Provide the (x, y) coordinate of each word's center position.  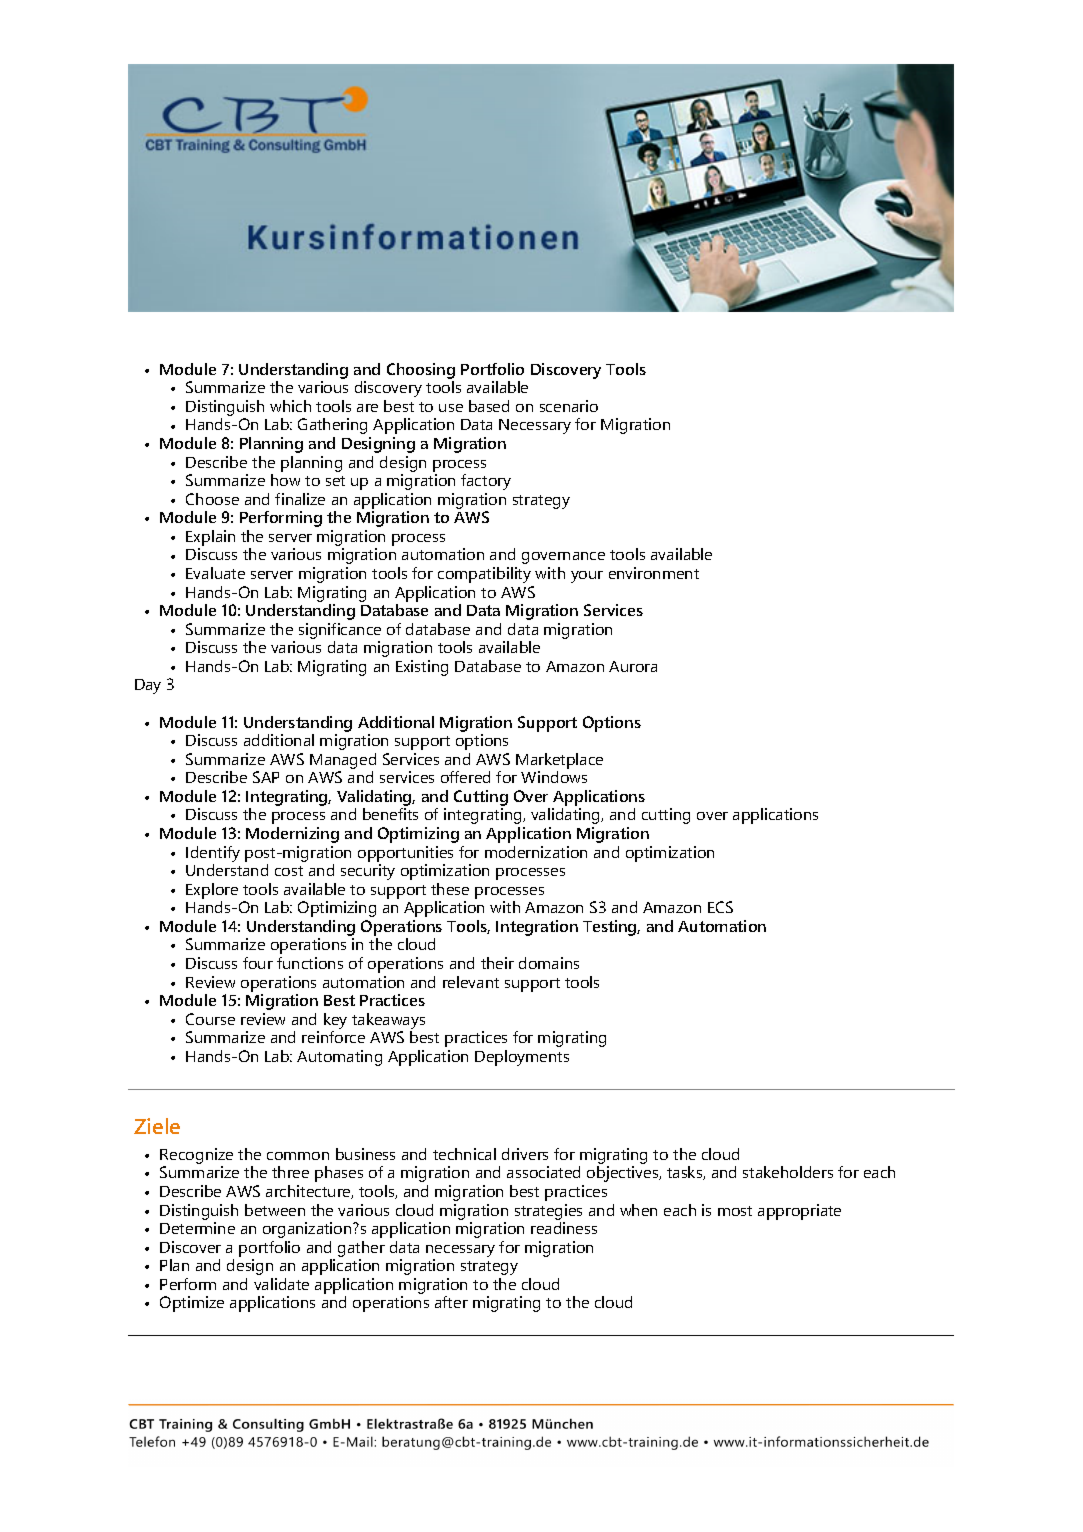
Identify (213, 854)
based (489, 406)
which (290, 406)
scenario (569, 406)
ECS (720, 907)
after (451, 1302)
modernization (536, 852)
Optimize (192, 1304)
